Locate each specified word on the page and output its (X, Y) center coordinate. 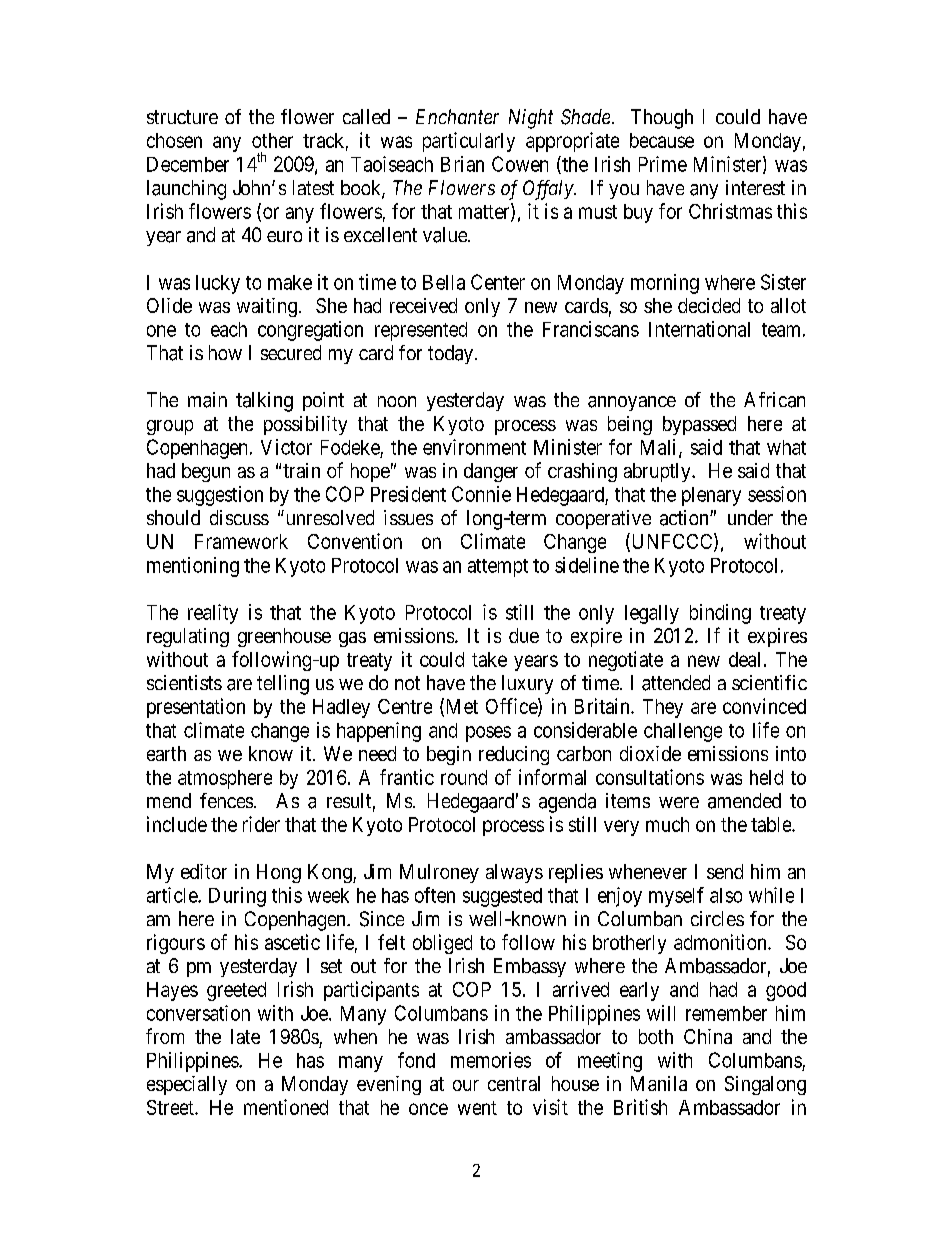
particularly (469, 142)
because (662, 140)
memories (491, 1060)
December (188, 164)
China (708, 1036)
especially (187, 1085)
